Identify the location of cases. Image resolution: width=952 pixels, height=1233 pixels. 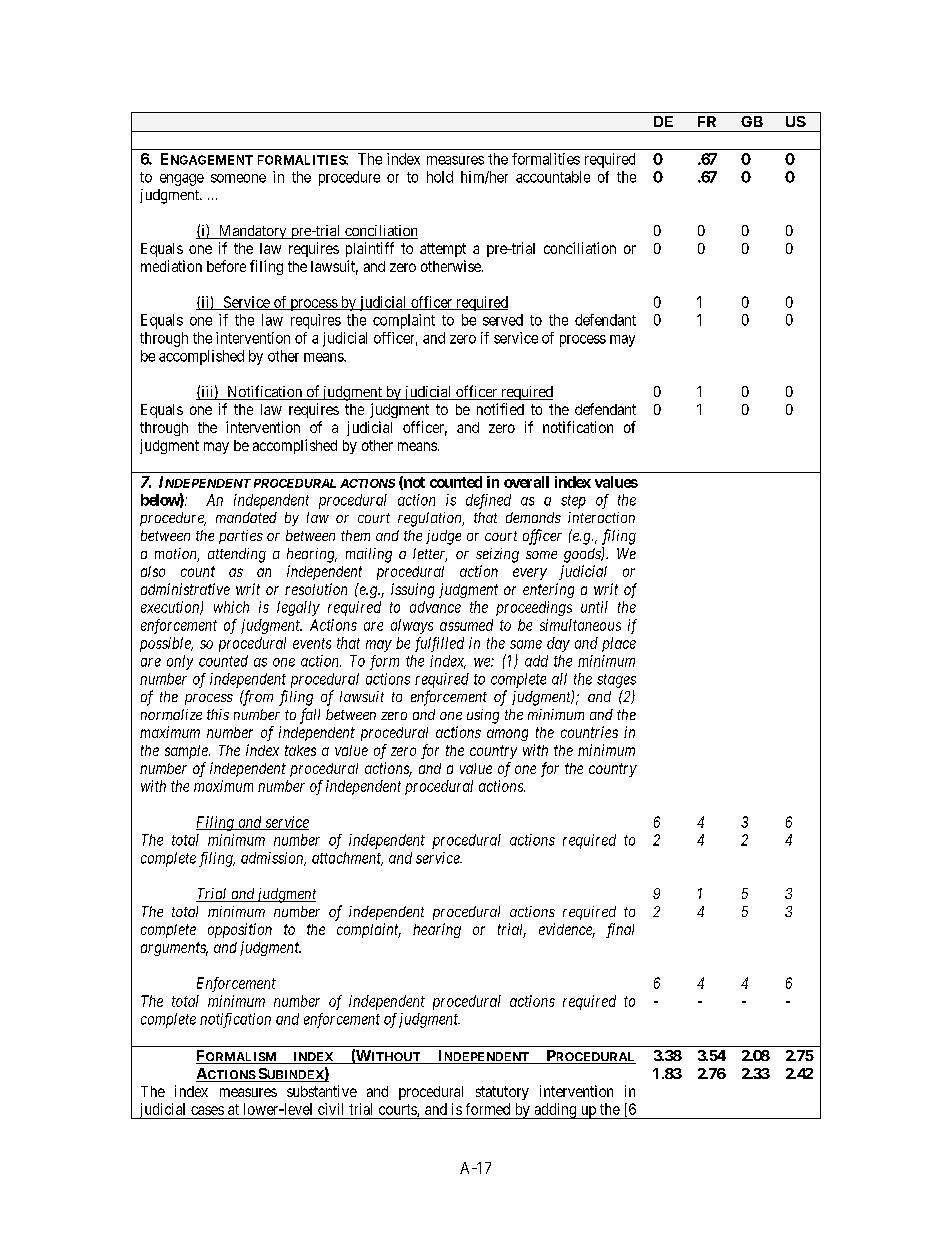
(207, 1110).
